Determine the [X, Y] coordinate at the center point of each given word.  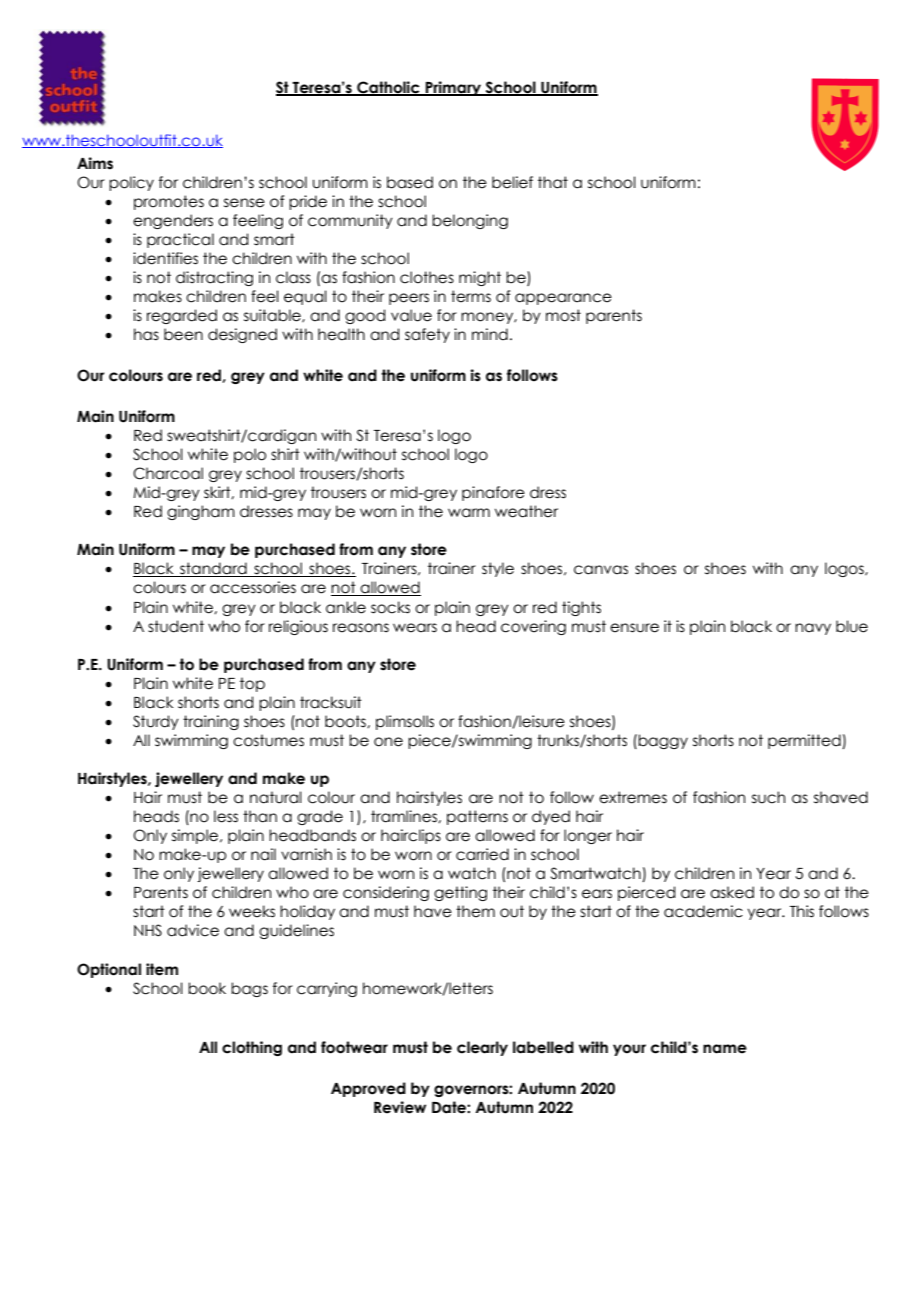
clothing [252, 1048]
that [553, 182]
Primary [453, 88]
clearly [482, 1048]
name [725, 1049]
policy [131, 183]
